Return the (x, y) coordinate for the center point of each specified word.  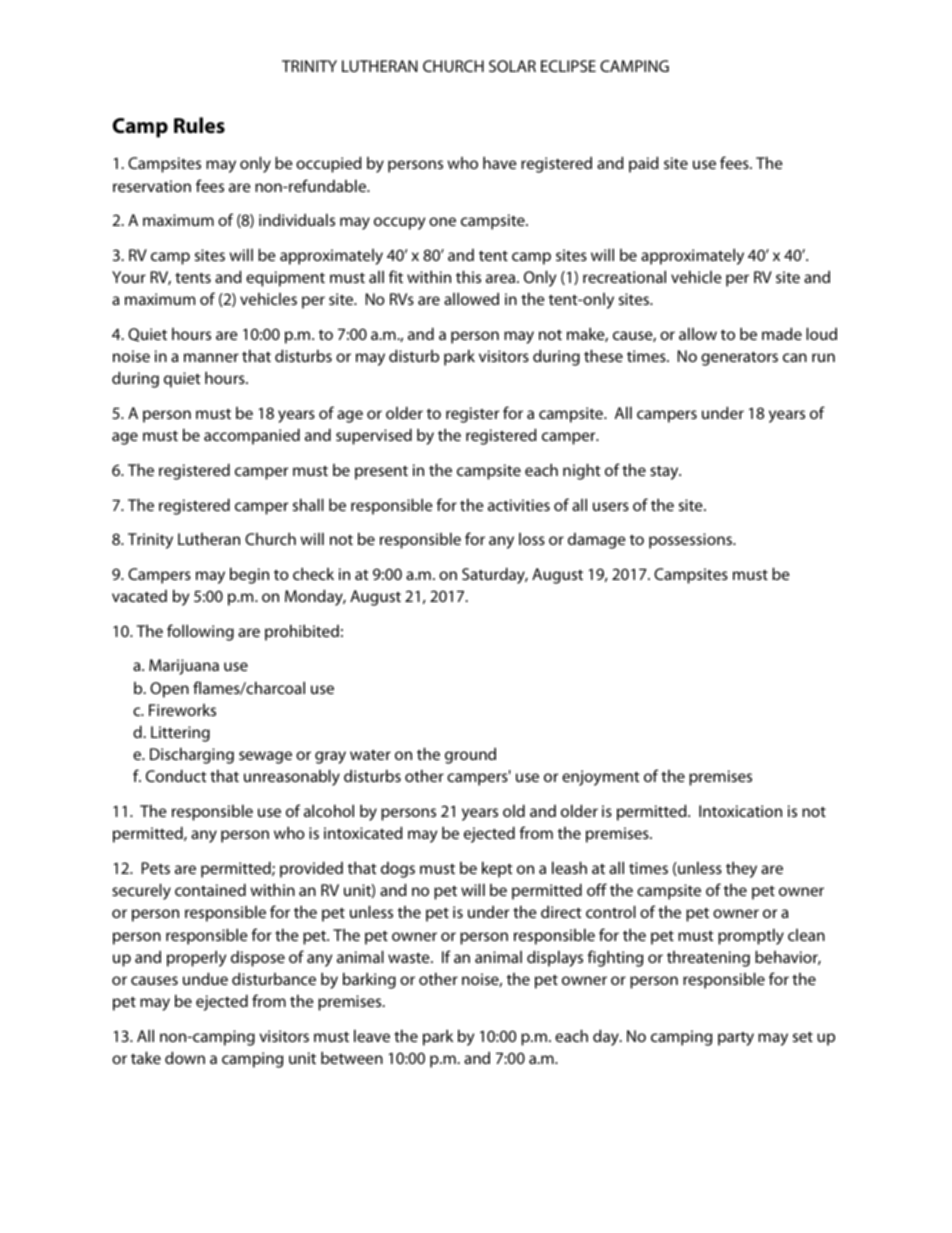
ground (470, 756)
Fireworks (182, 710)
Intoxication (740, 811)
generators (739, 359)
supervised (374, 437)
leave (372, 1036)
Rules (199, 125)
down (185, 1058)
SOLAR (512, 66)
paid (644, 165)
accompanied (252, 437)
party (736, 1039)
